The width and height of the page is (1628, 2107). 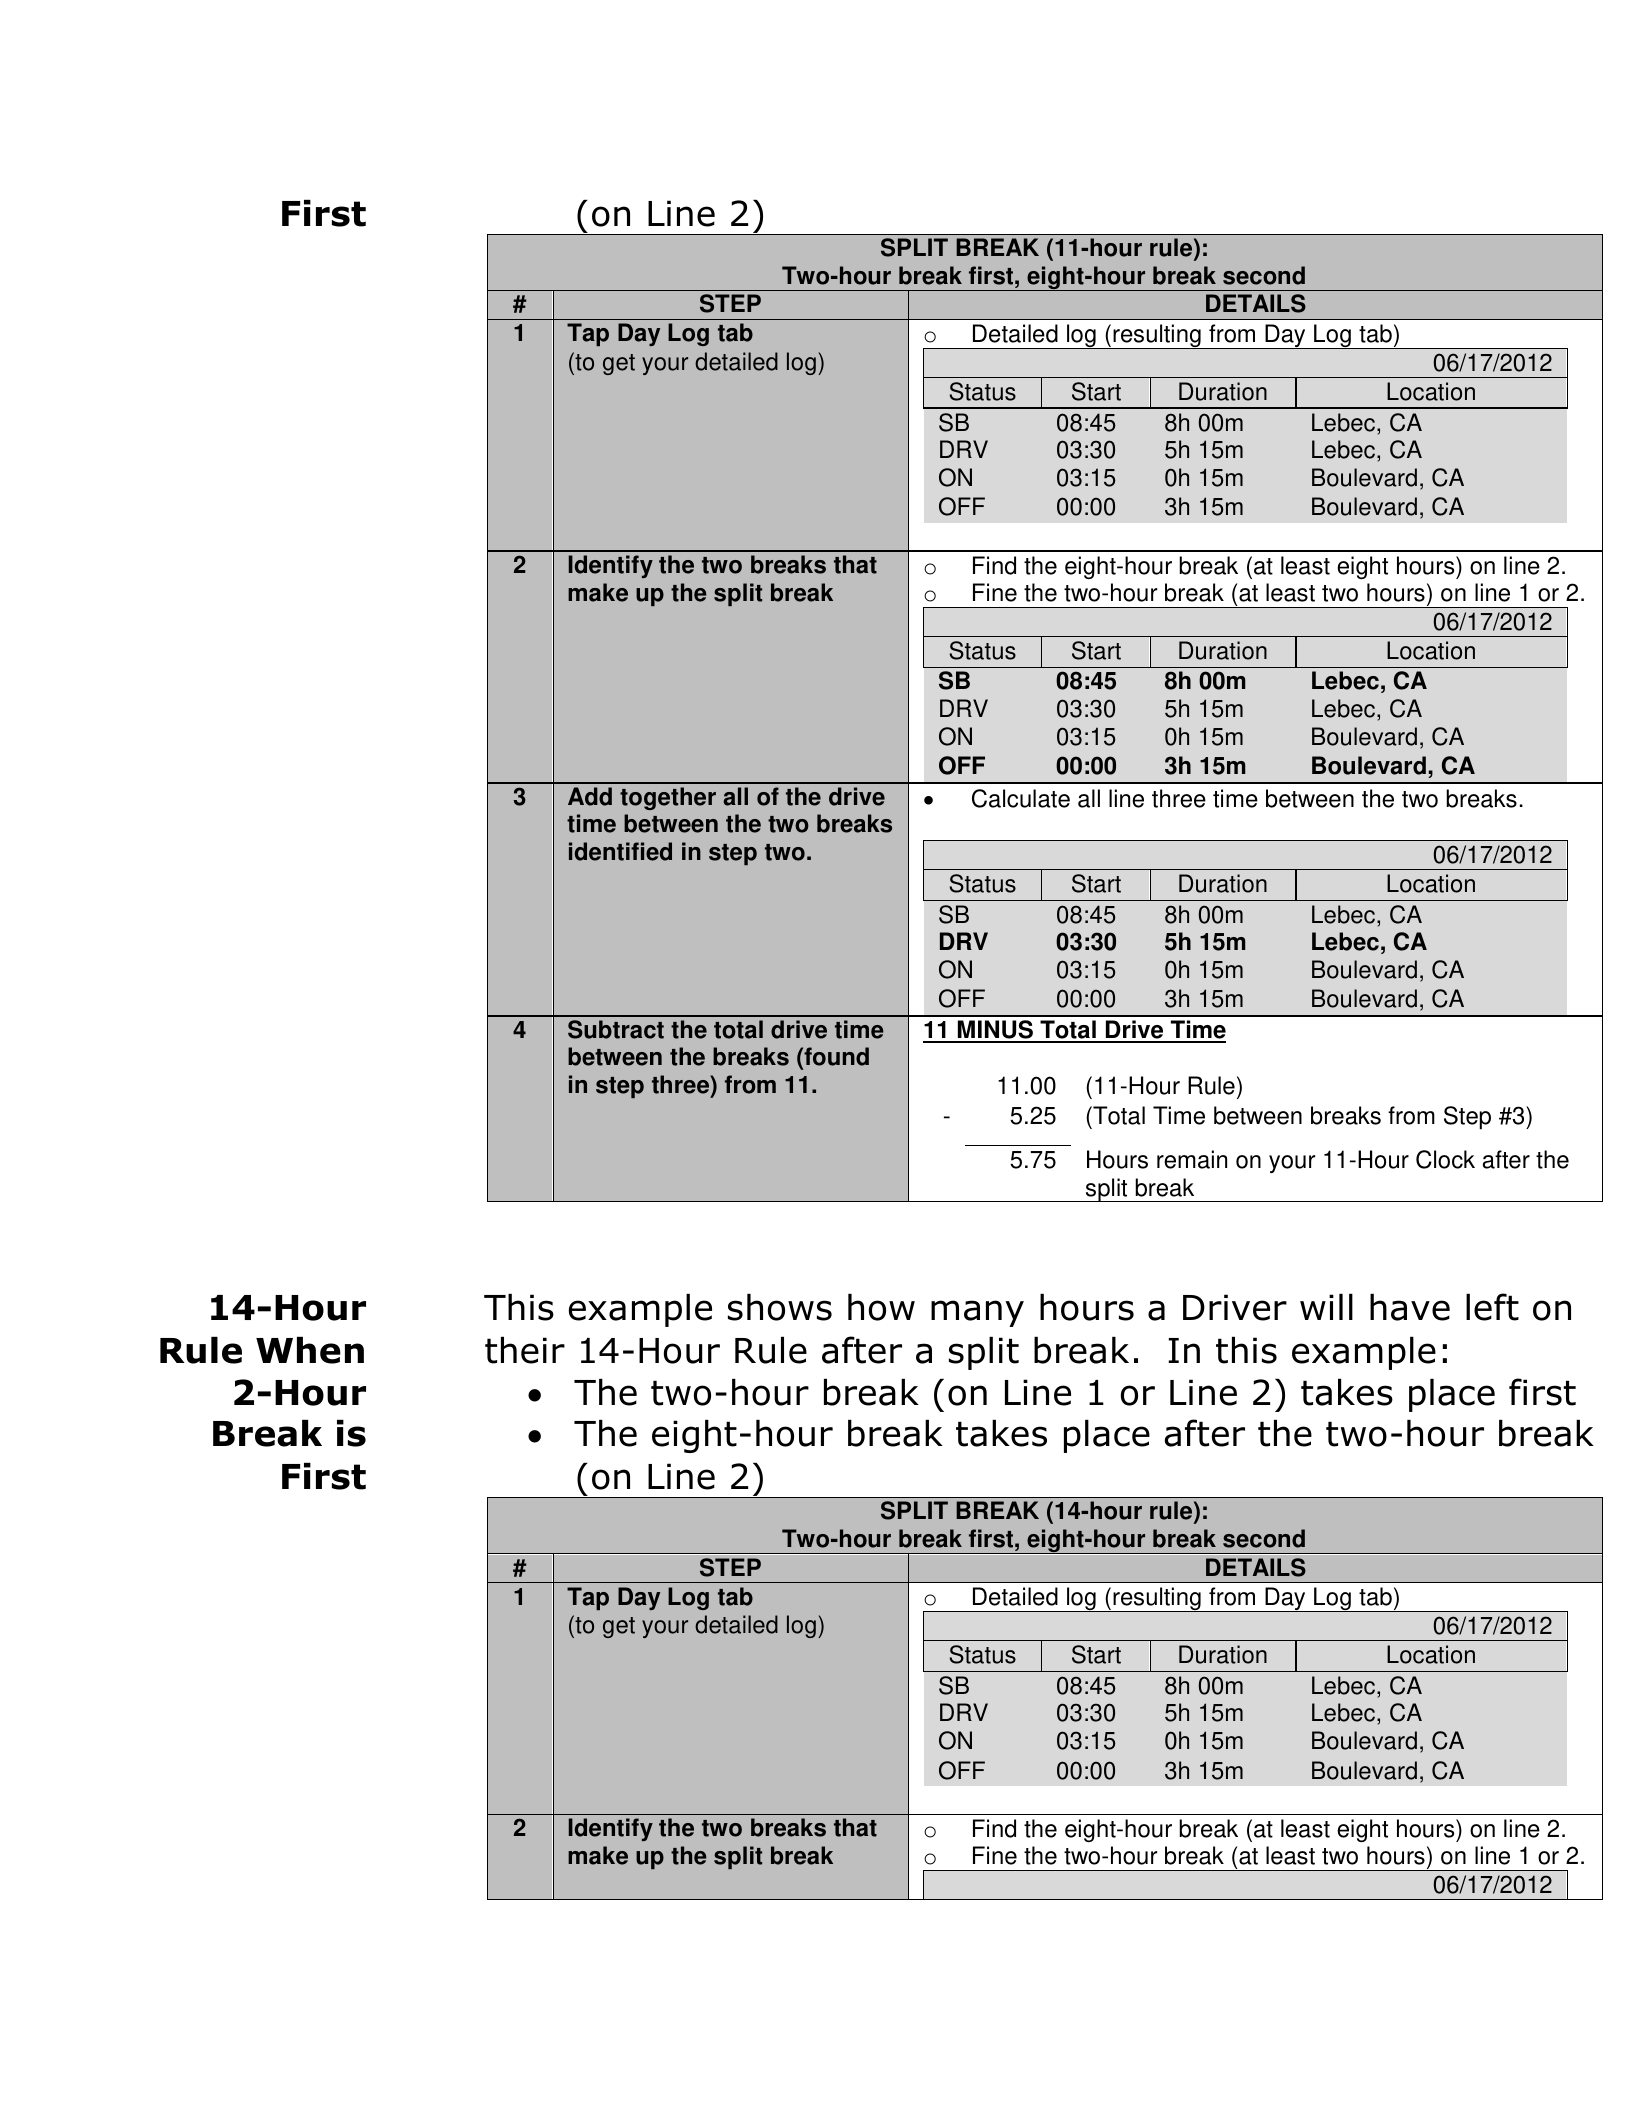 What do you see at coordinates (590, 796) in the page?
I see `Add` at bounding box center [590, 796].
